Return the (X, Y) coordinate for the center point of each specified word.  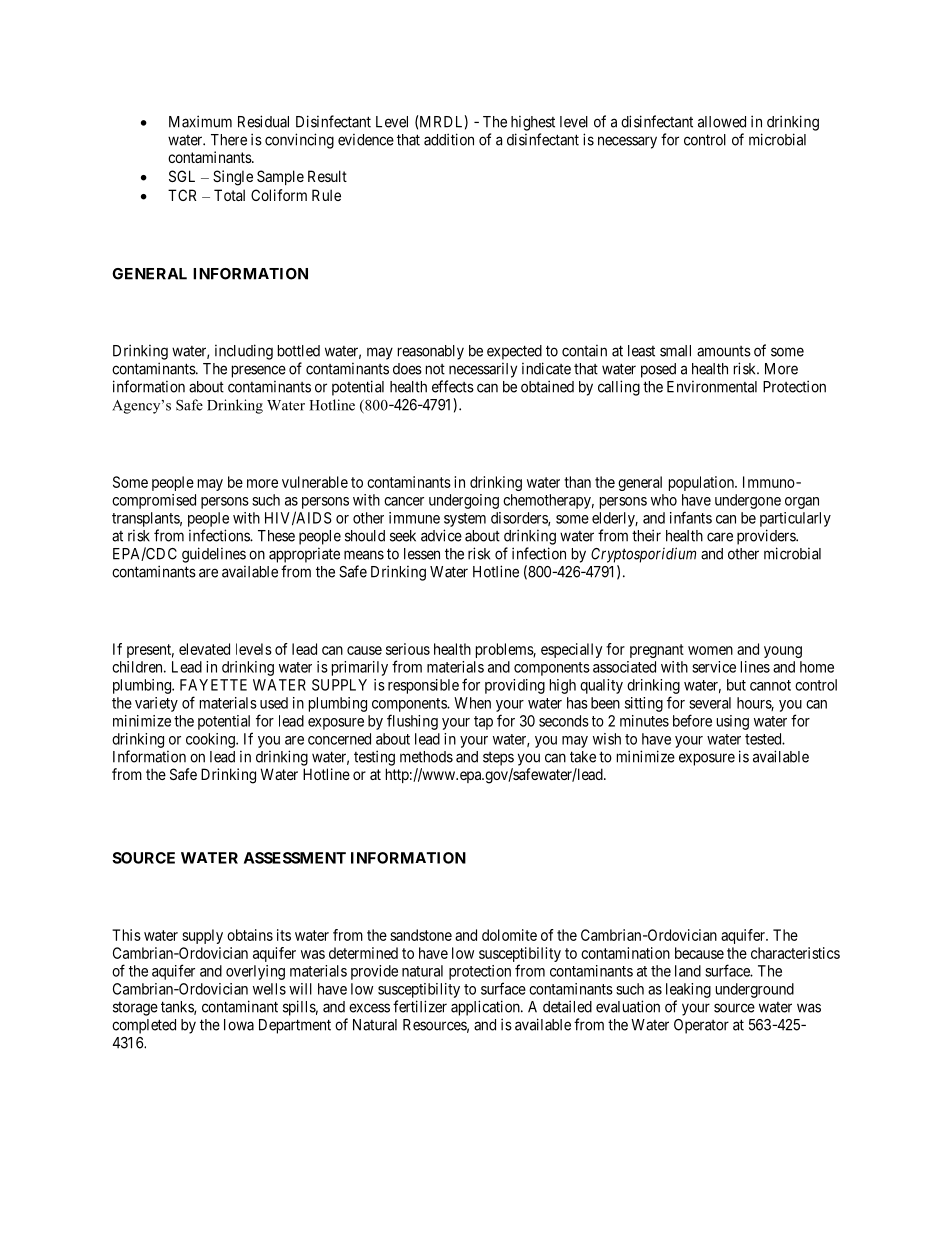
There (229, 140)
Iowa (239, 1025)
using (733, 722)
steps (498, 759)
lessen (422, 554)
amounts (724, 351)
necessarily (483, 370)
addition (449, 139)
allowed (722, 122)
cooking (211, 740)
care (720, 537)
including (244, 352)
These (276, 536)
